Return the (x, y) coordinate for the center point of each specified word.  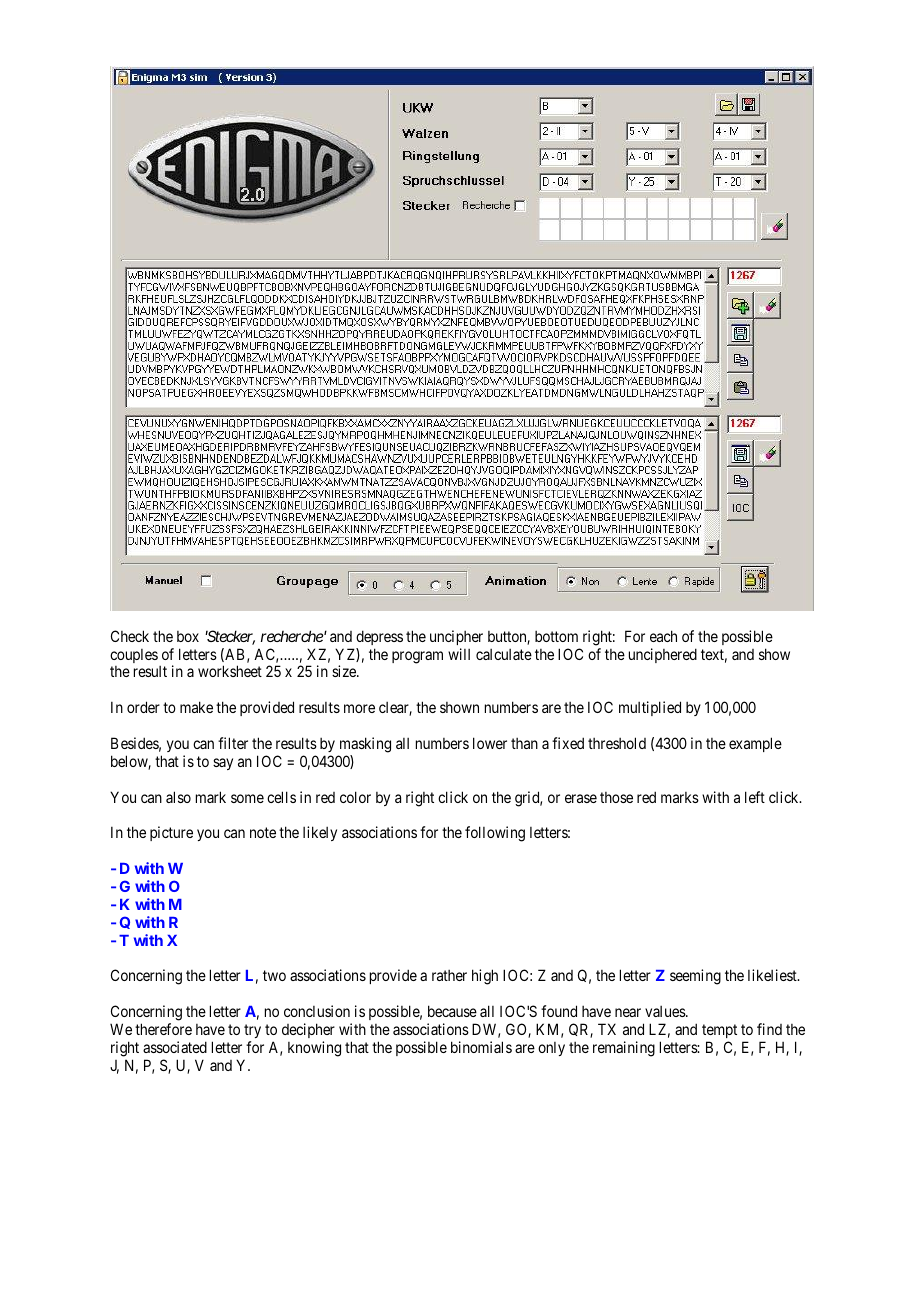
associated (175, 1047)
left (755, 797)
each (663, 636)
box (188, 636)
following (495, 834)
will (459, 654)
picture (171, 833)
